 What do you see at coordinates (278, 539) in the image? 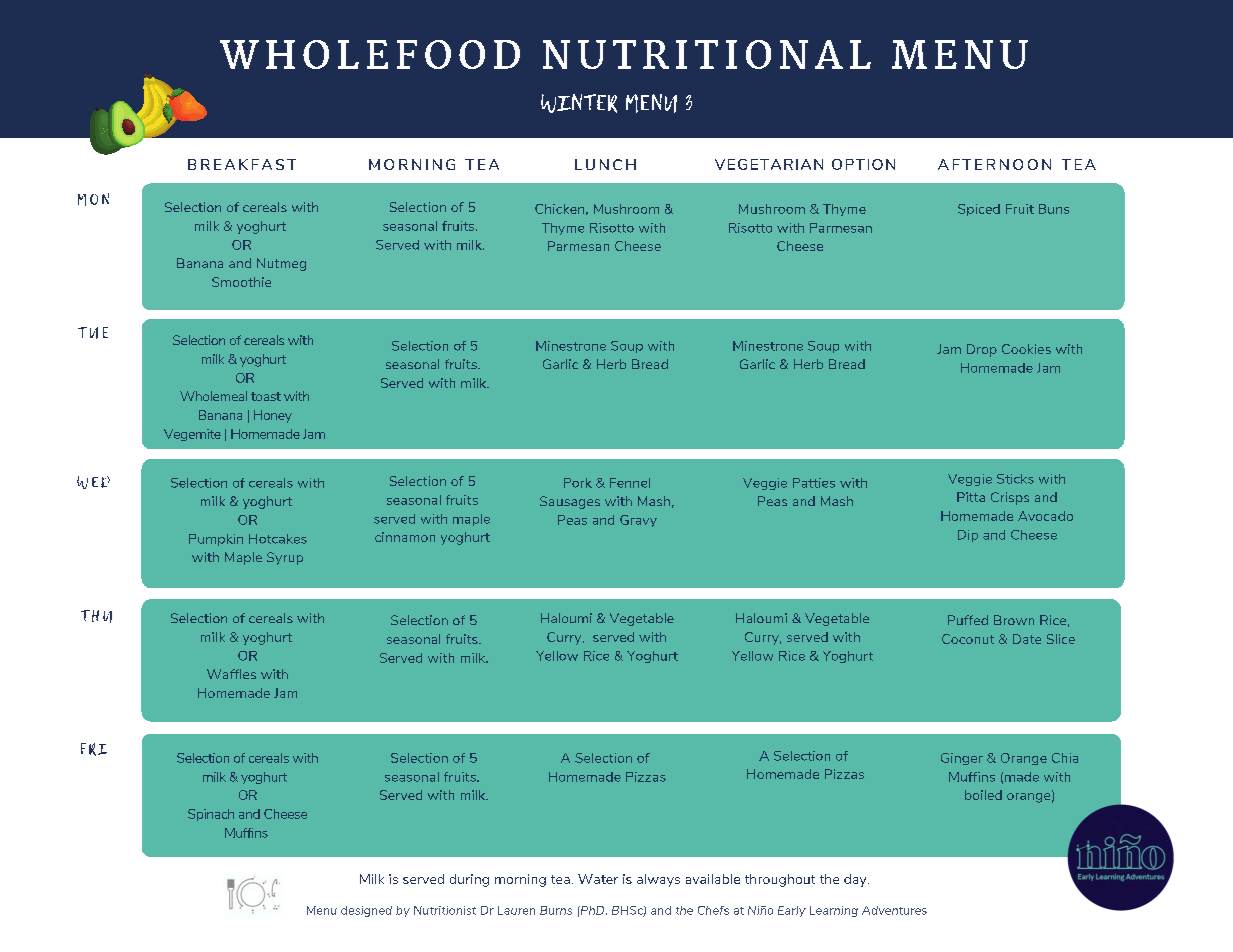
I see `Hotcakes` at bounding box center [278, 539].
